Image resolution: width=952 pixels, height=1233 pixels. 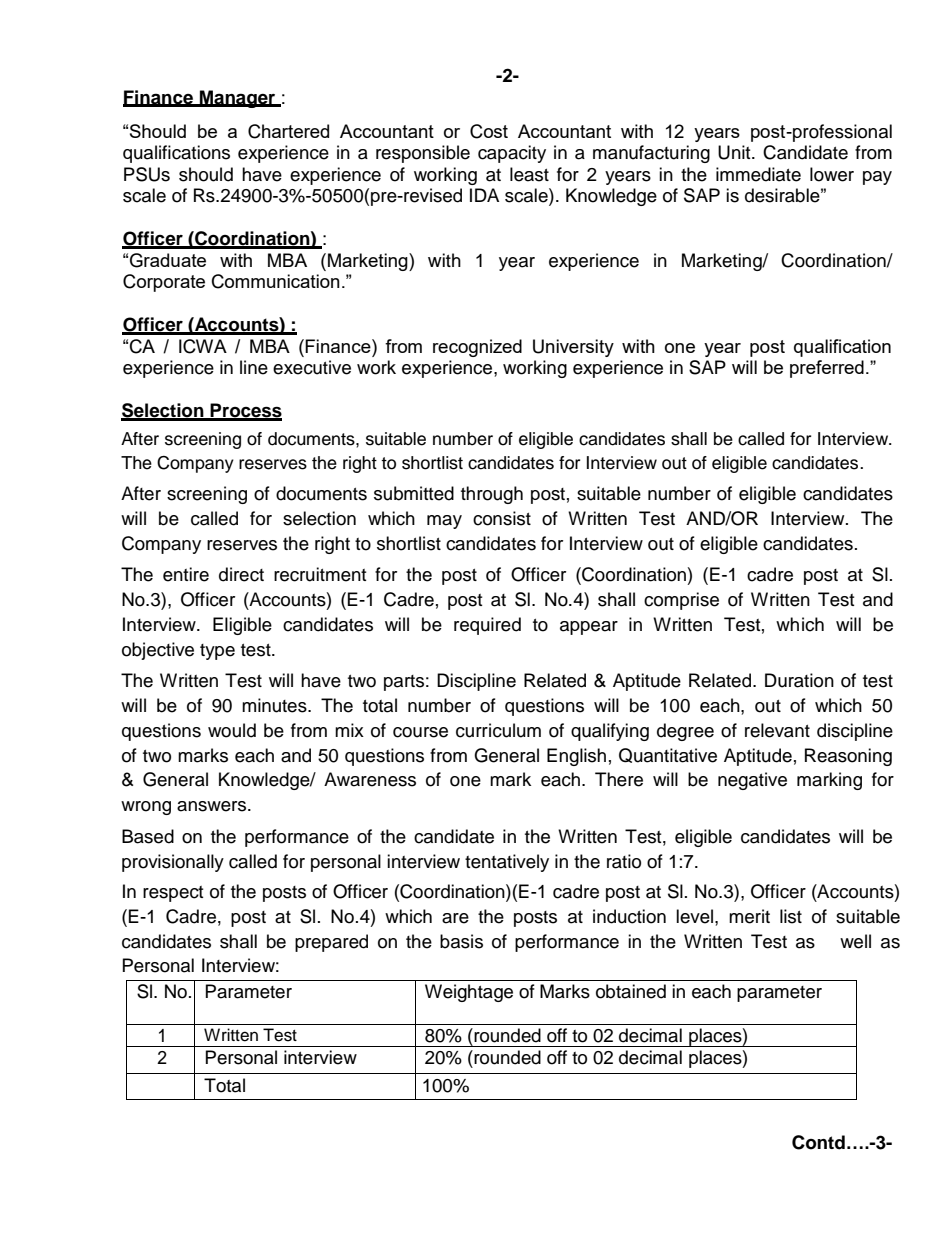 I want to click on prepared, so click(x=331, y=943).
